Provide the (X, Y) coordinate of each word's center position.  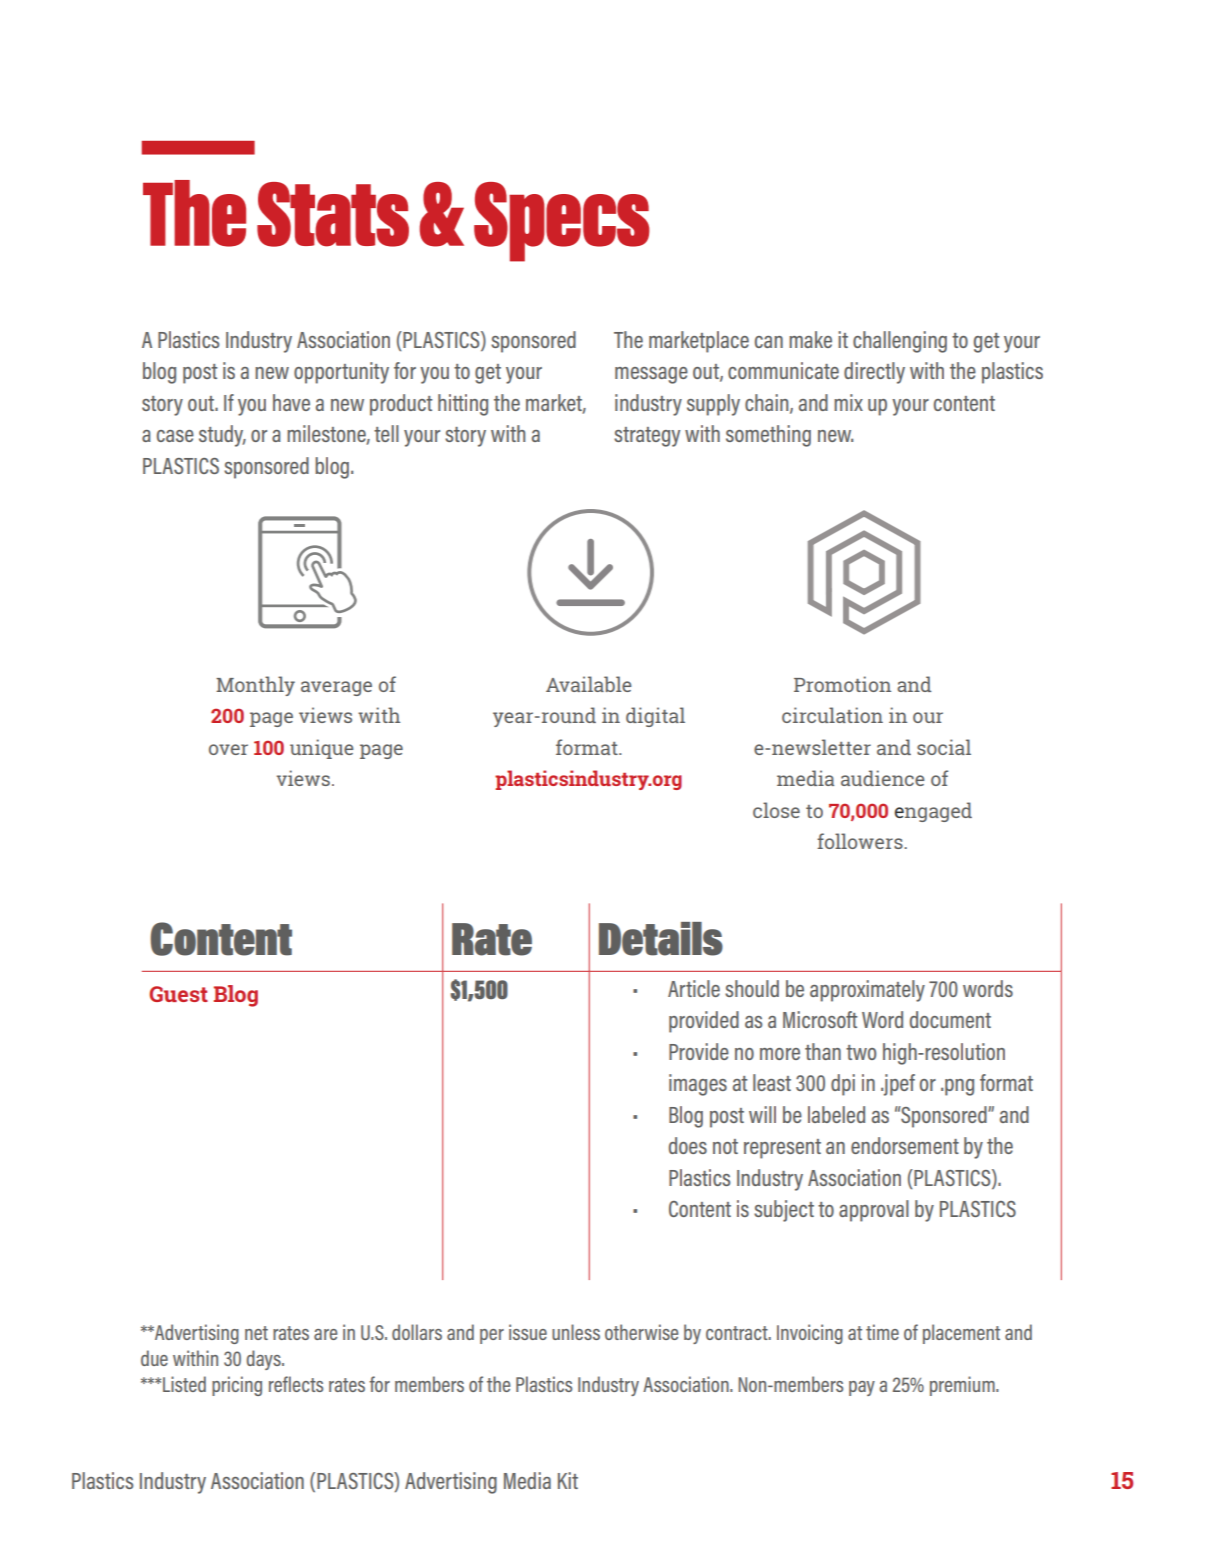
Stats (333, 214)
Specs (562, 222)
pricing (237, 1386)
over (228, 749)
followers (861, 841)
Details (661, 939)
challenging (900, 342)
